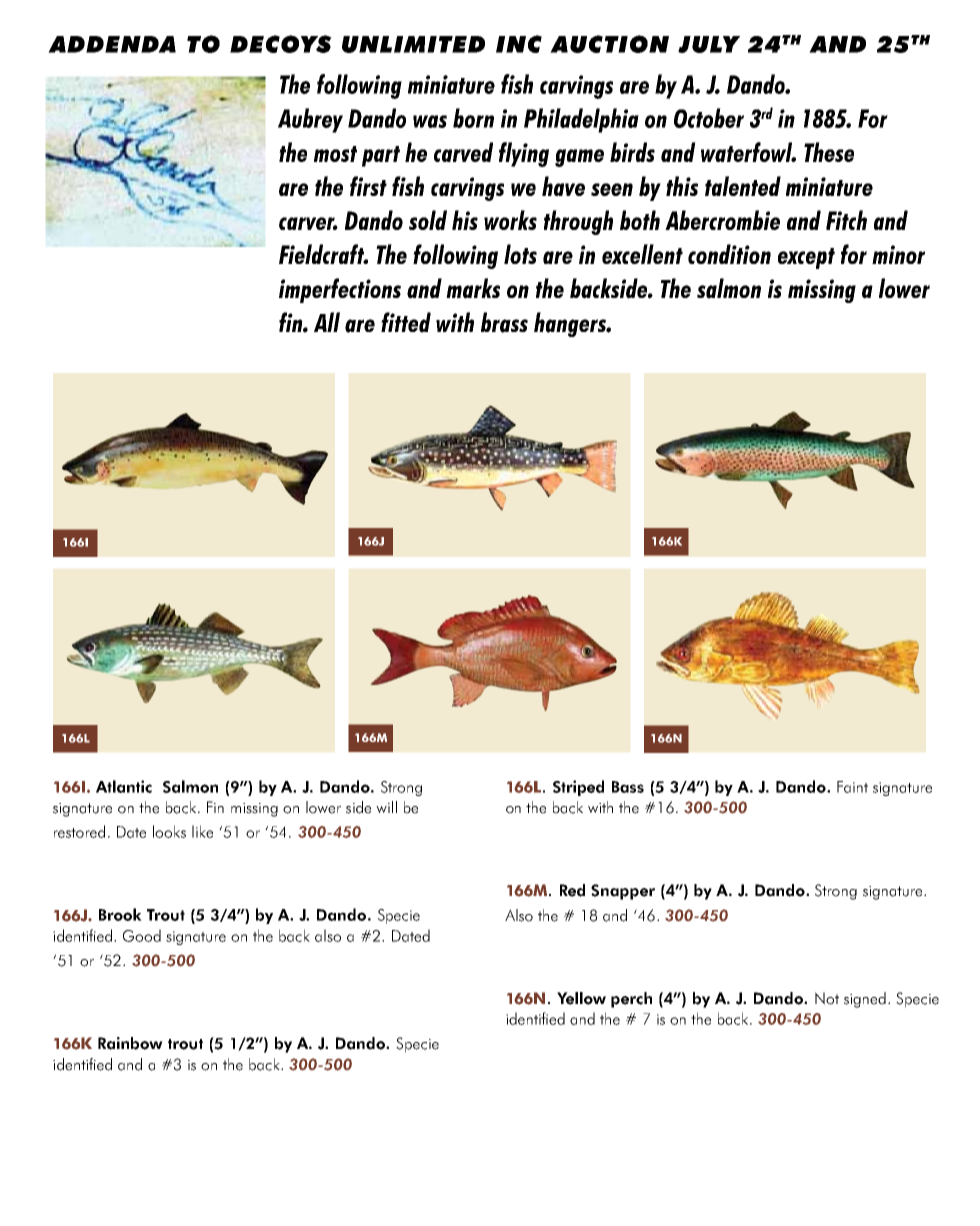 The width and height of the image is (980, 1226). I want to click on brass, so click(504, 322).
